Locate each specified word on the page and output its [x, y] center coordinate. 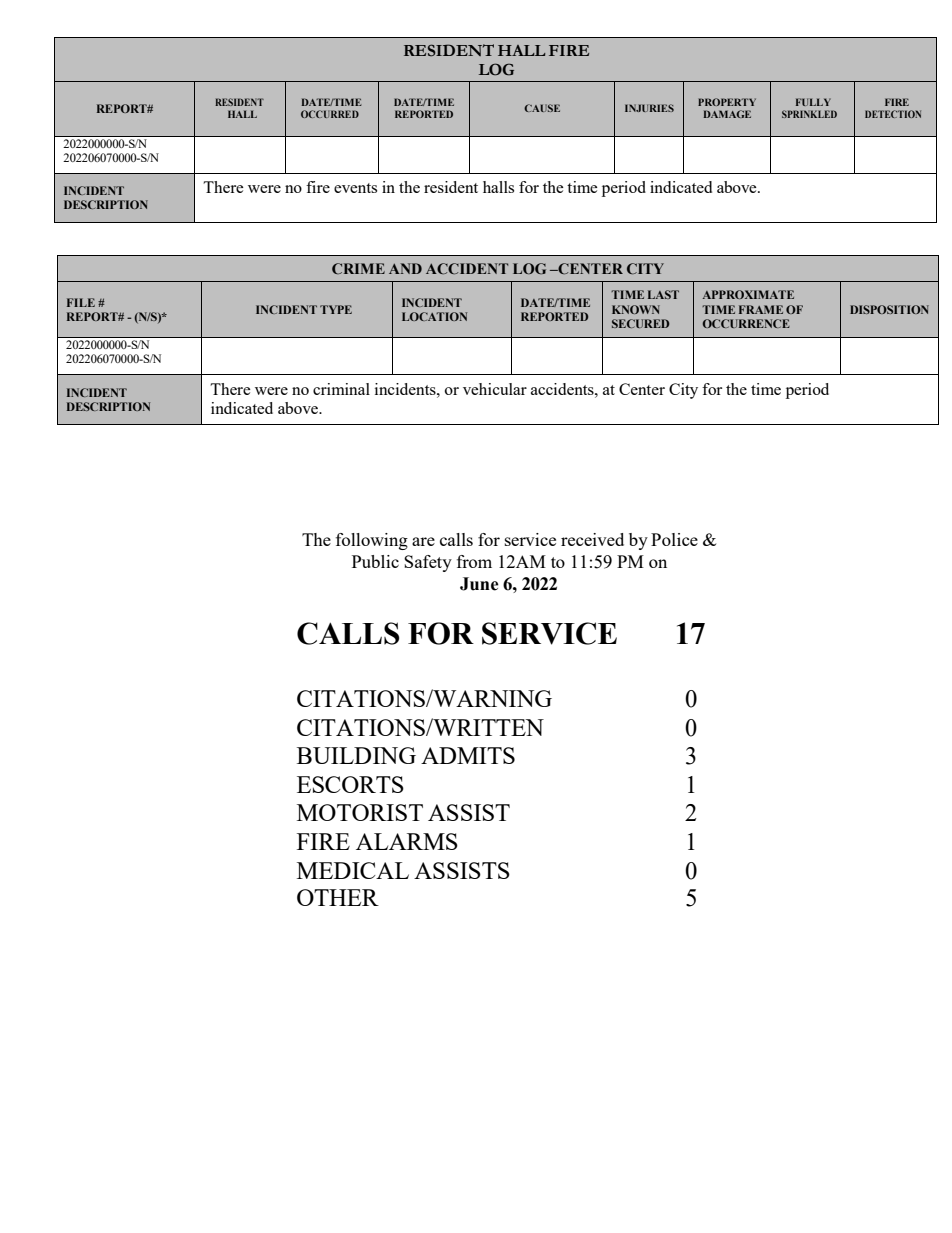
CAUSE [542, 108]
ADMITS [468, 755]
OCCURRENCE [746, 323]
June [479, 584]
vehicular [495, 389]
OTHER [338, 897]
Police [674, 539]
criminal [341, 389]
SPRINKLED [809, 114]
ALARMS [407, 841]
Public [375, 561]
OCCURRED [330, 114]
